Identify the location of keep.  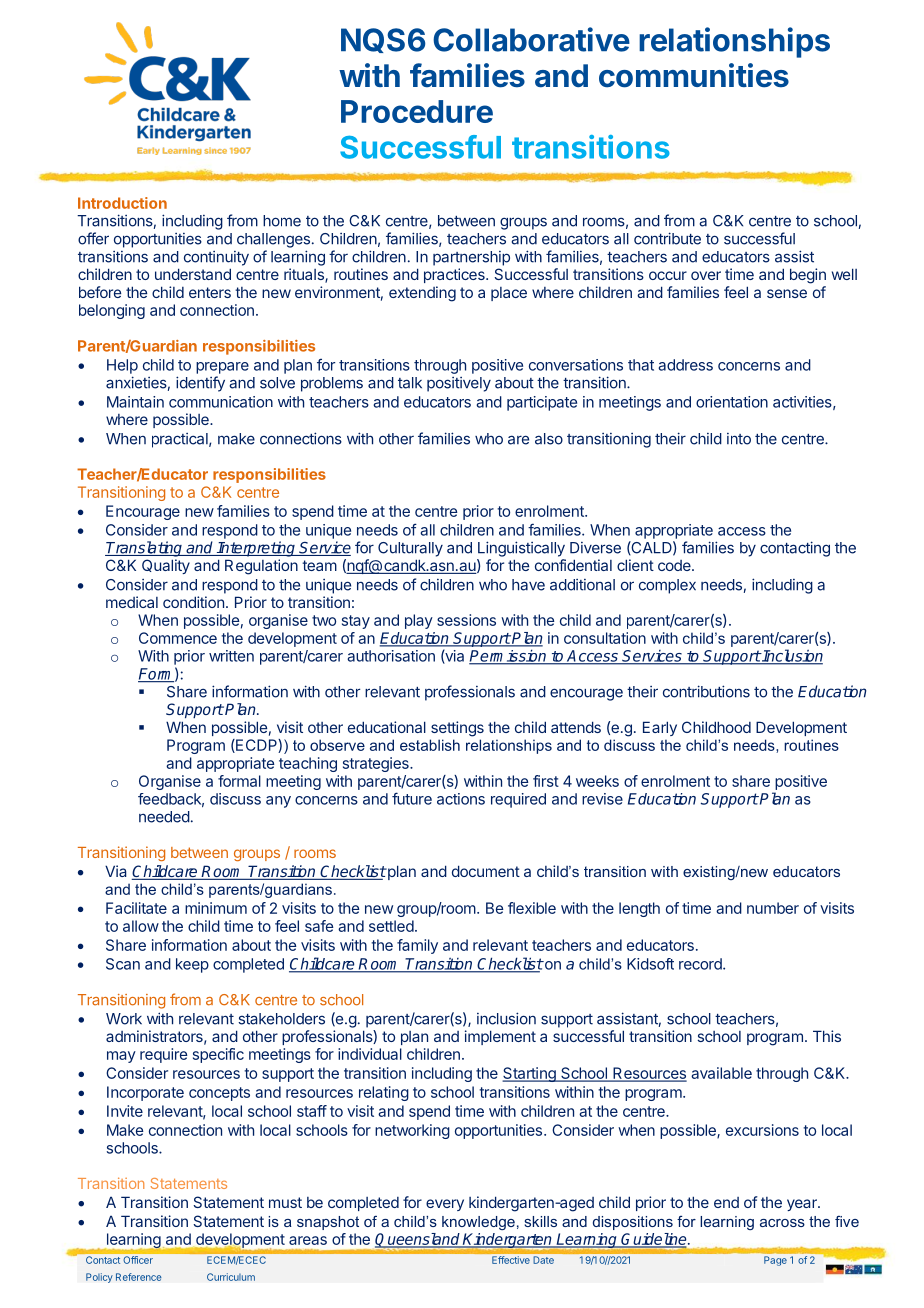
(192, 965).
